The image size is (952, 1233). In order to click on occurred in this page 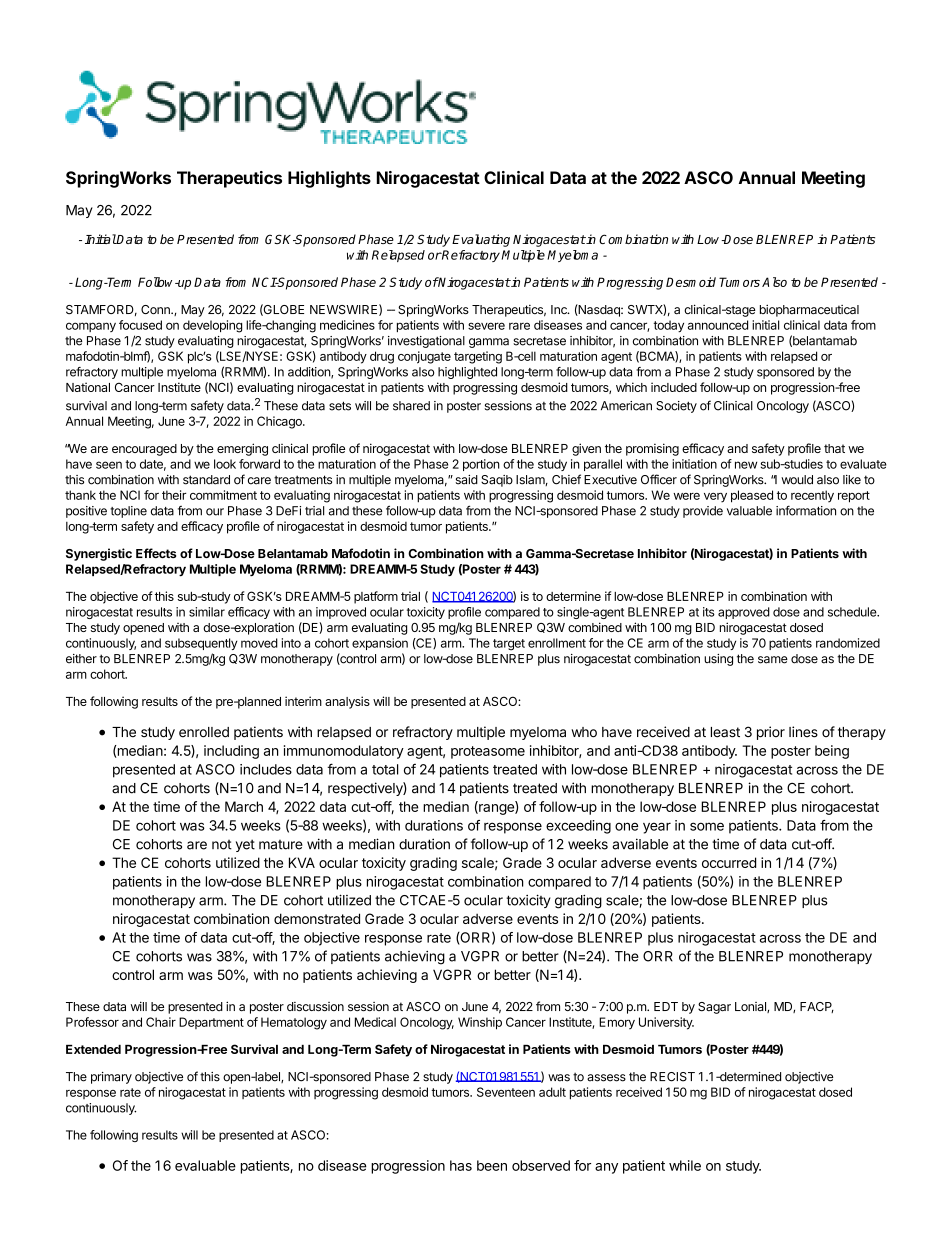, I will do `click(729, 862)`.
